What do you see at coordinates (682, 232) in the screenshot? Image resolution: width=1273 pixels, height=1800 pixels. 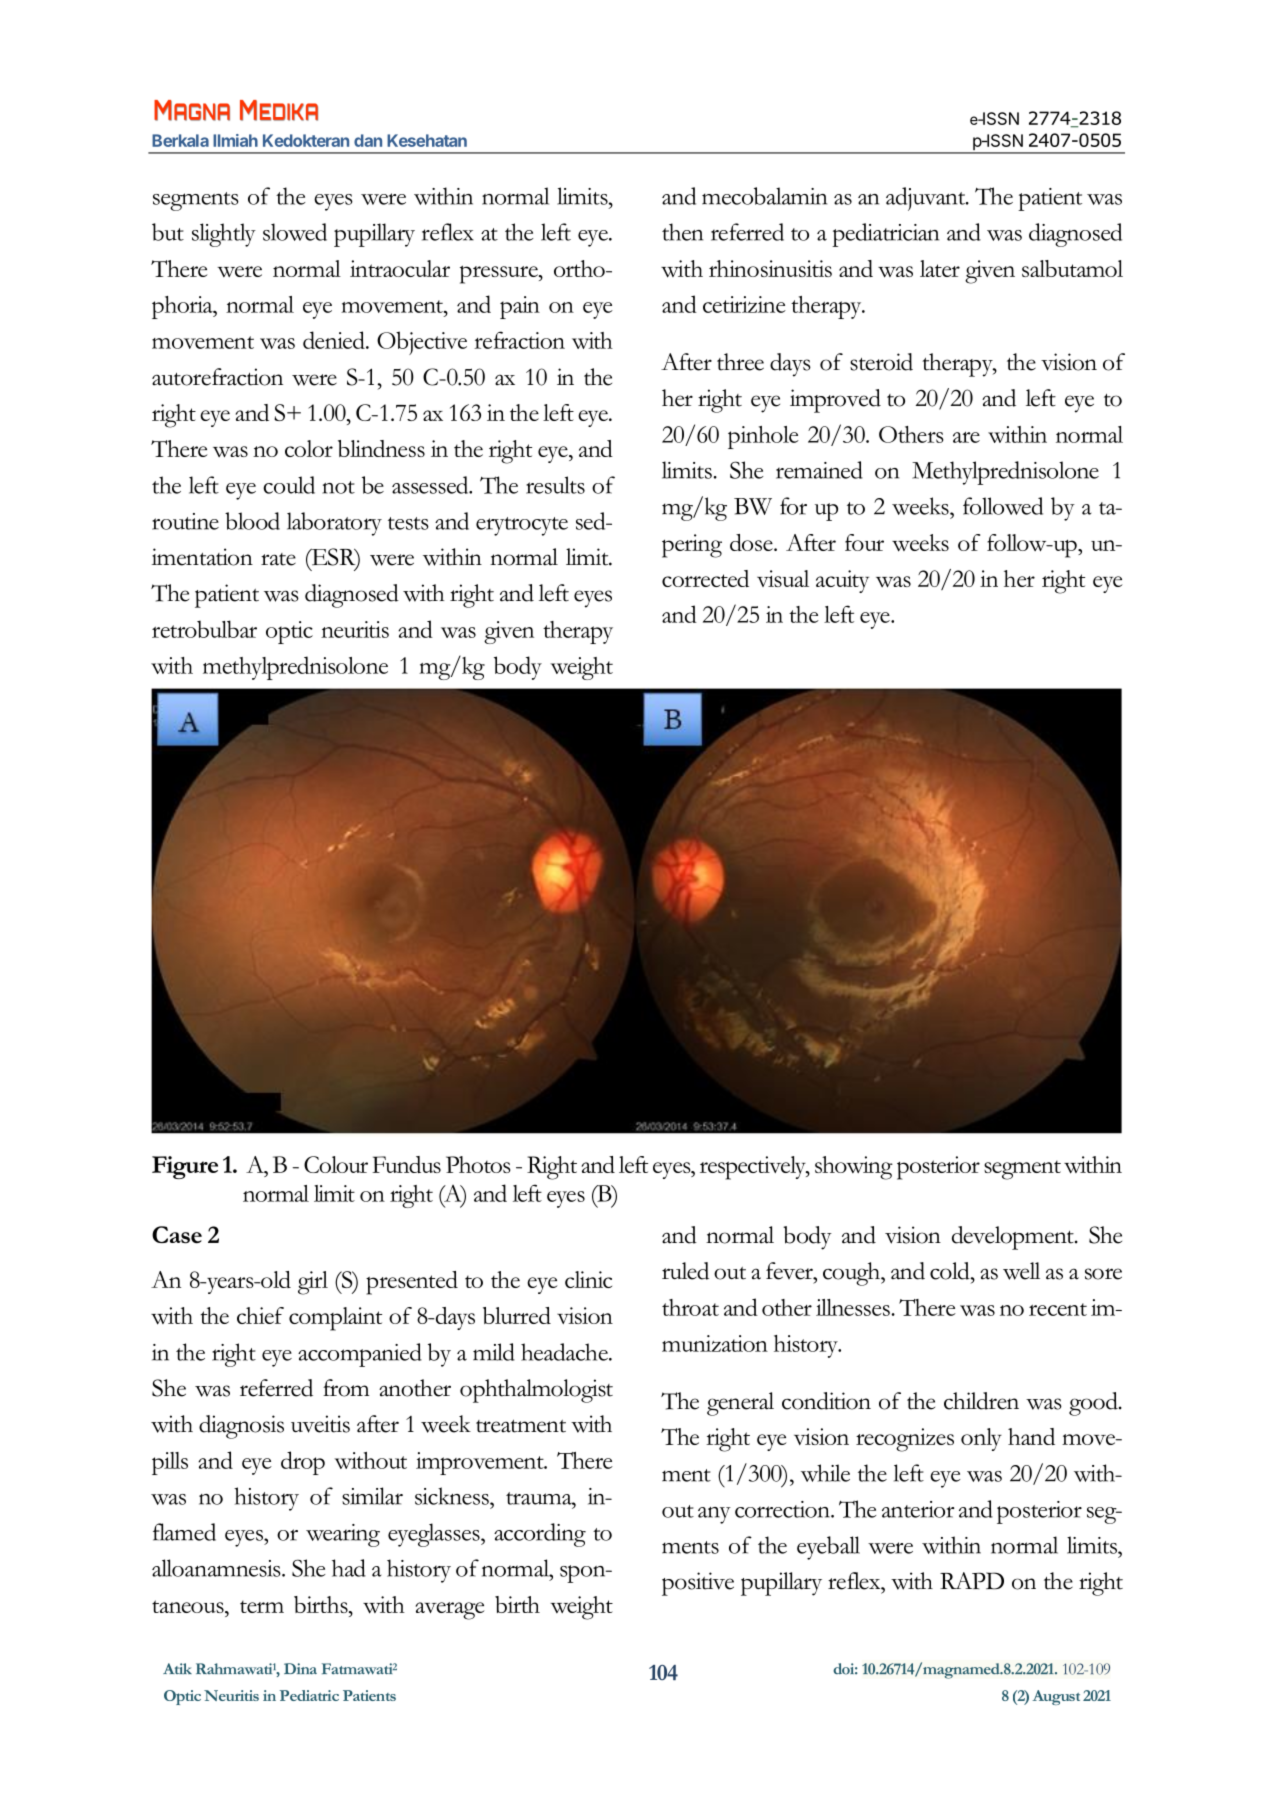 I see `then` at bounding box center [682, 232].
